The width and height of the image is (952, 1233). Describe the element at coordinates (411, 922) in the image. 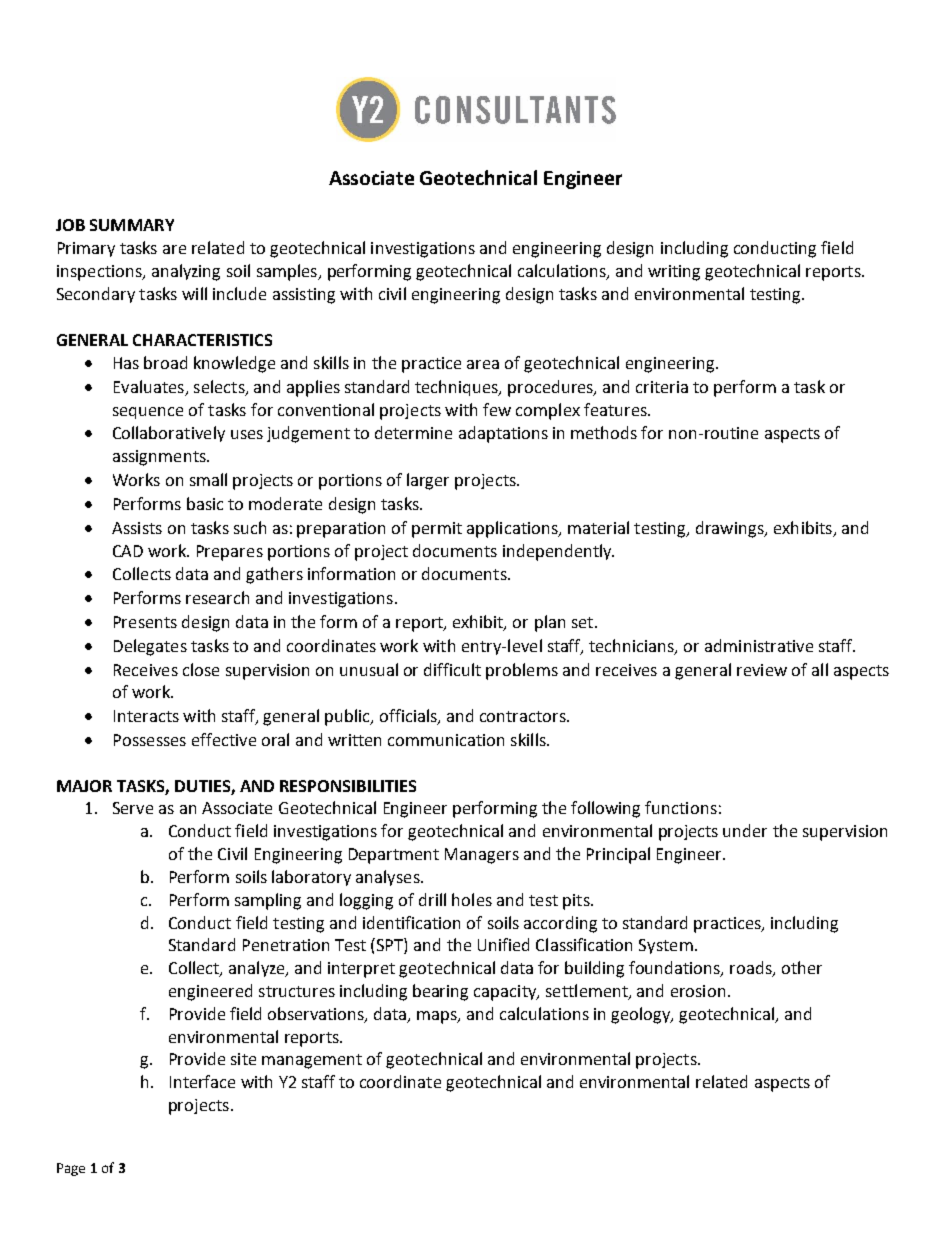

I see `identification` at that location.
